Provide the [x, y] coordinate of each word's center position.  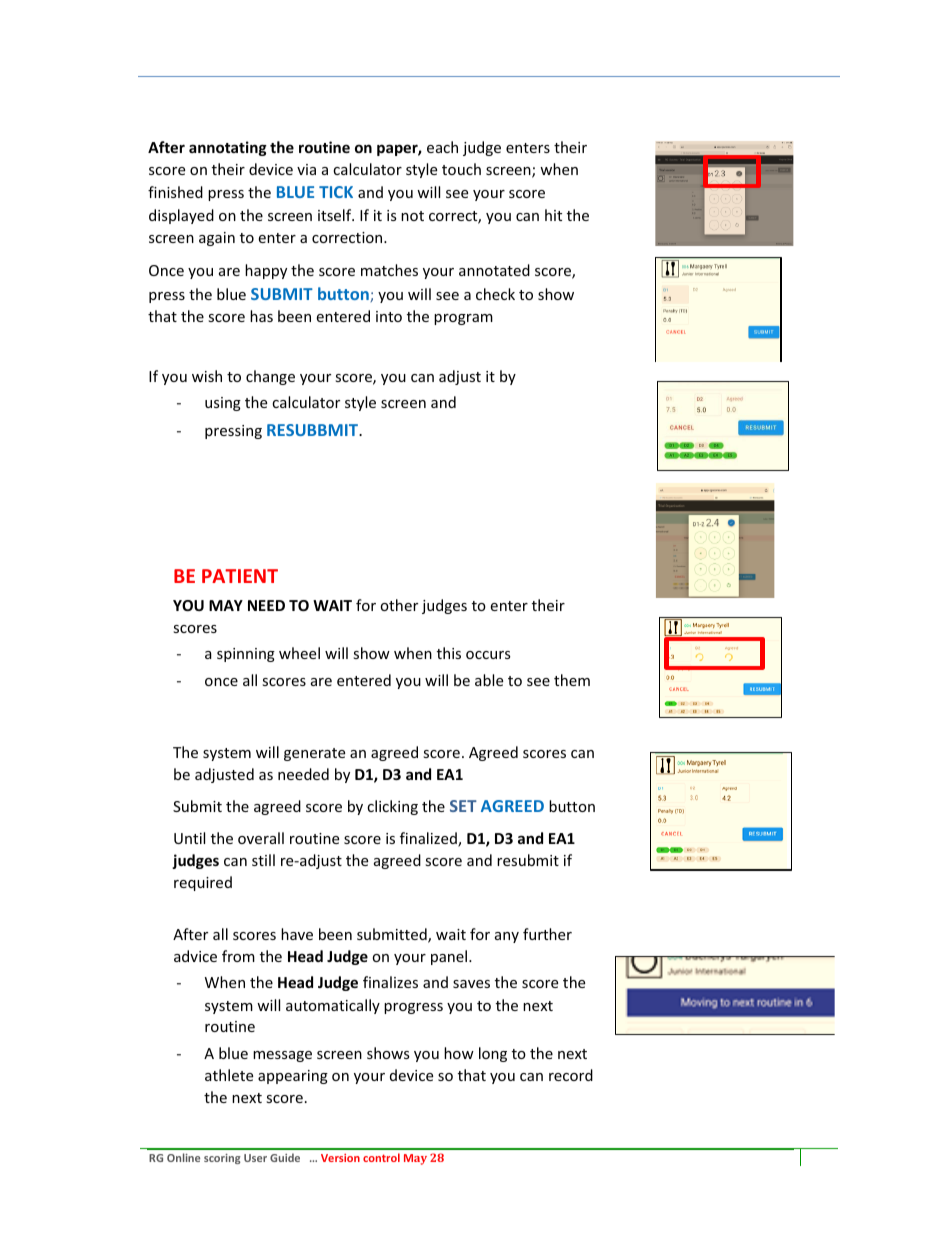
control [381, 1157]
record [571, 1075]
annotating [228, 148]
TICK [336, 192]
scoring [222, 1159]
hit [553, 215]
